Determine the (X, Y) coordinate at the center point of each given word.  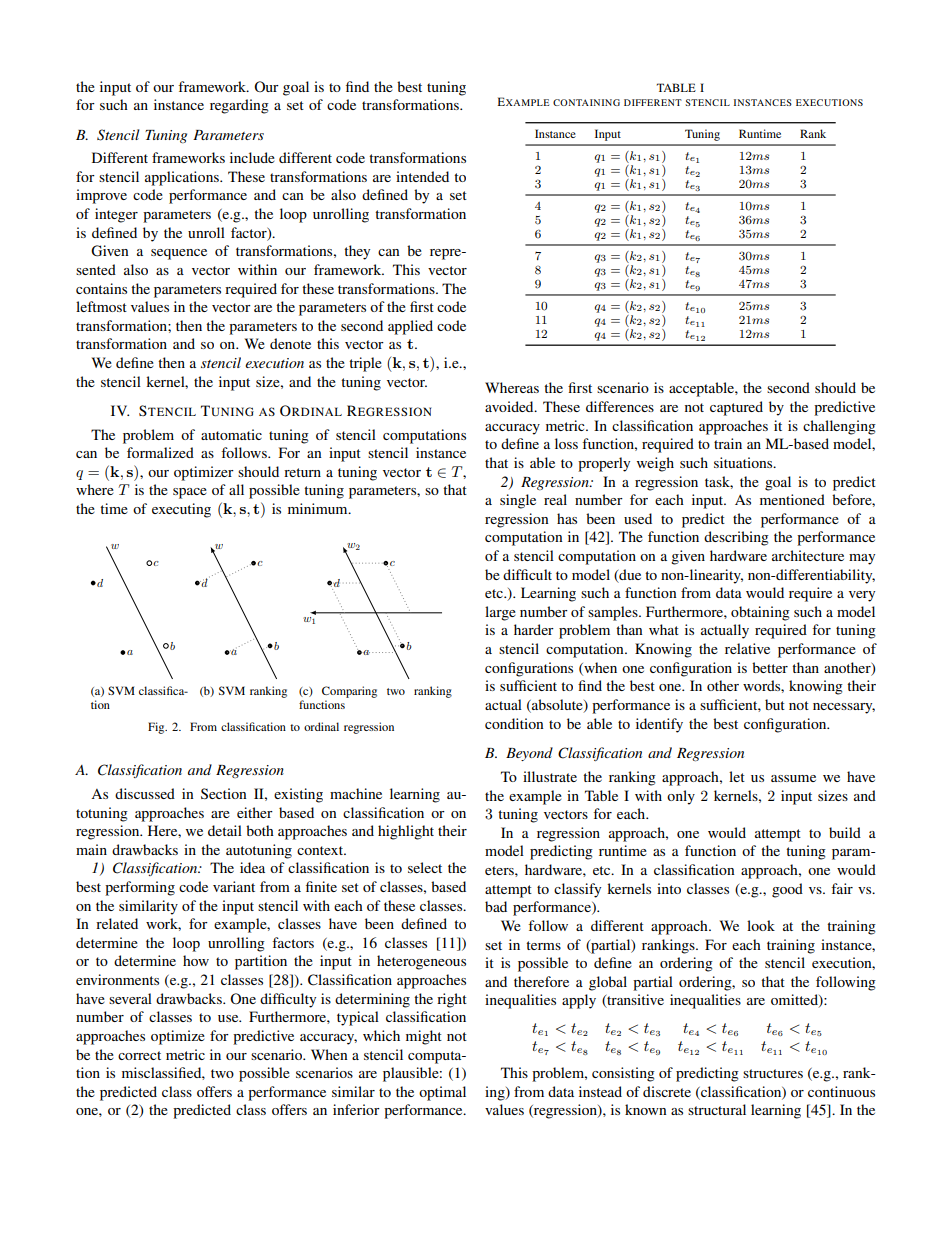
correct (139, 1055)
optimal (442, 1093)
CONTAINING (586, 102)
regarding (239, 106)
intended (422, 176)
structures (773, 1073)
